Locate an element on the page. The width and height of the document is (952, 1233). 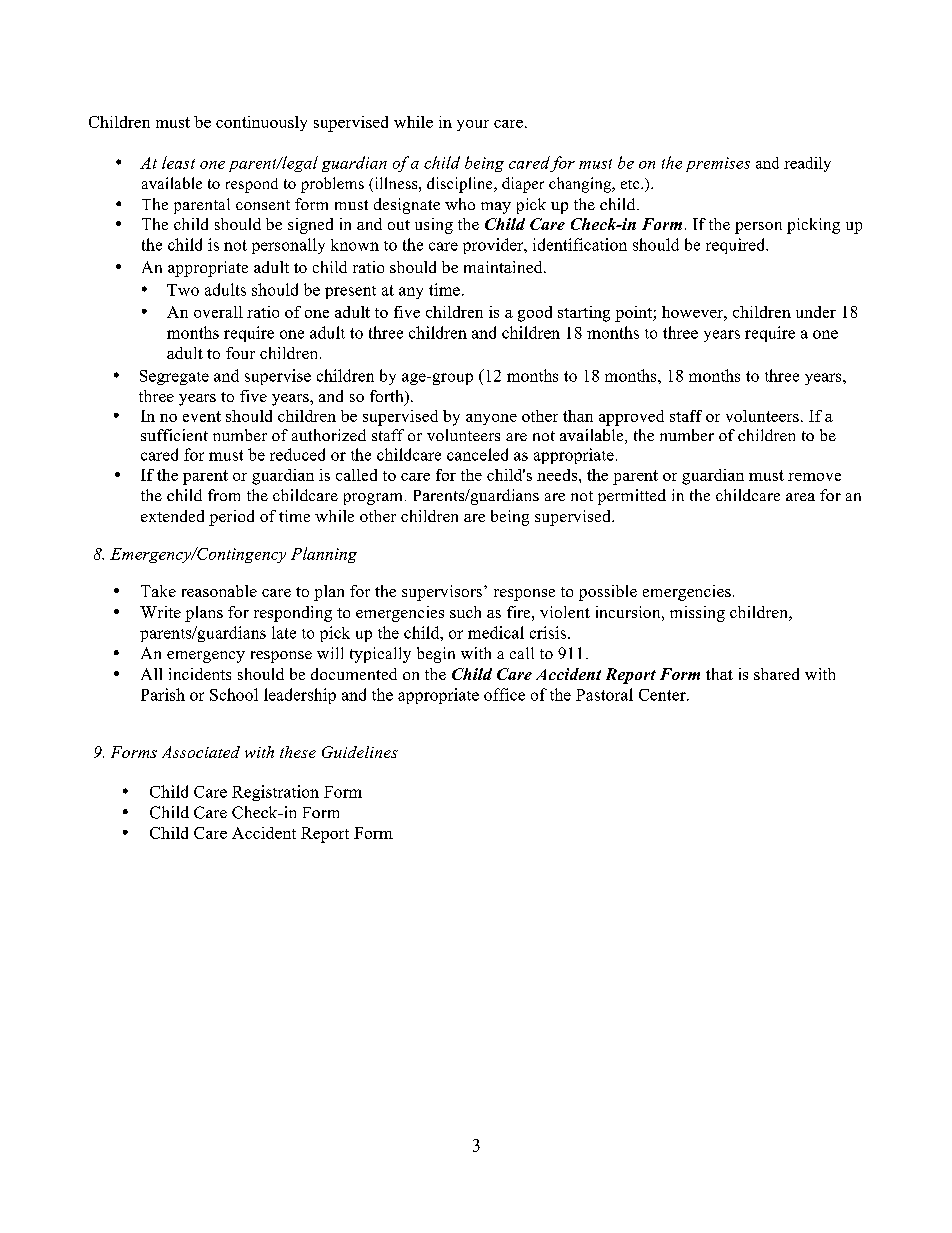
Associated is located at coordinates (201, 752).
